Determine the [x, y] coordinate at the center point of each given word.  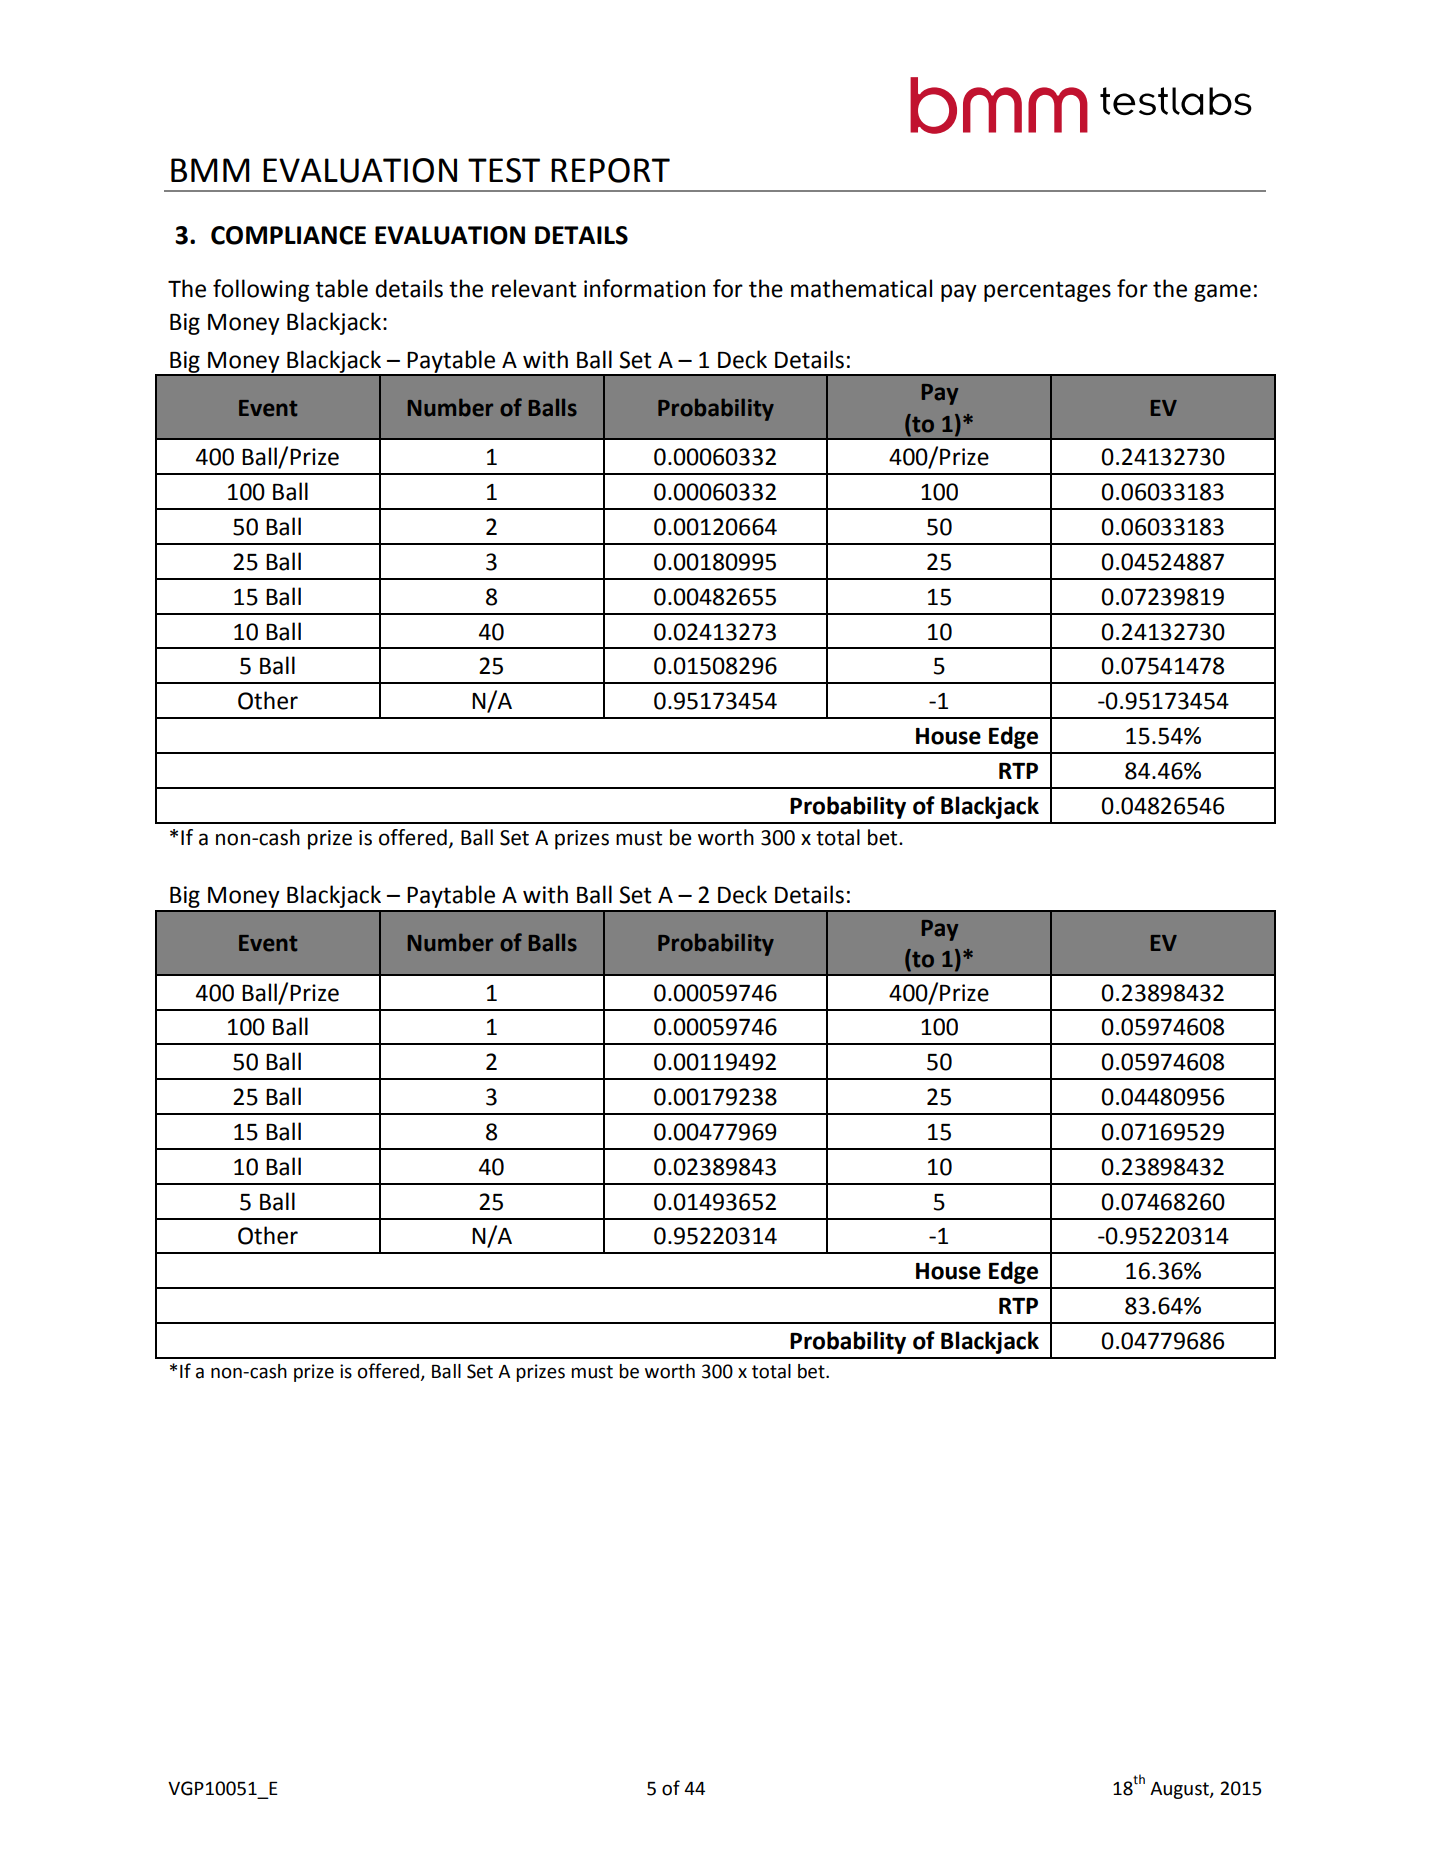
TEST [504, 170]
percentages [1047, 291]
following [261, 290]
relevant [534, 288]
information [644, 288]
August [1180, 1790]
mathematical [861, 288]
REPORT [610, 170]
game [1222, 293]
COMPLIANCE [288, 235]
